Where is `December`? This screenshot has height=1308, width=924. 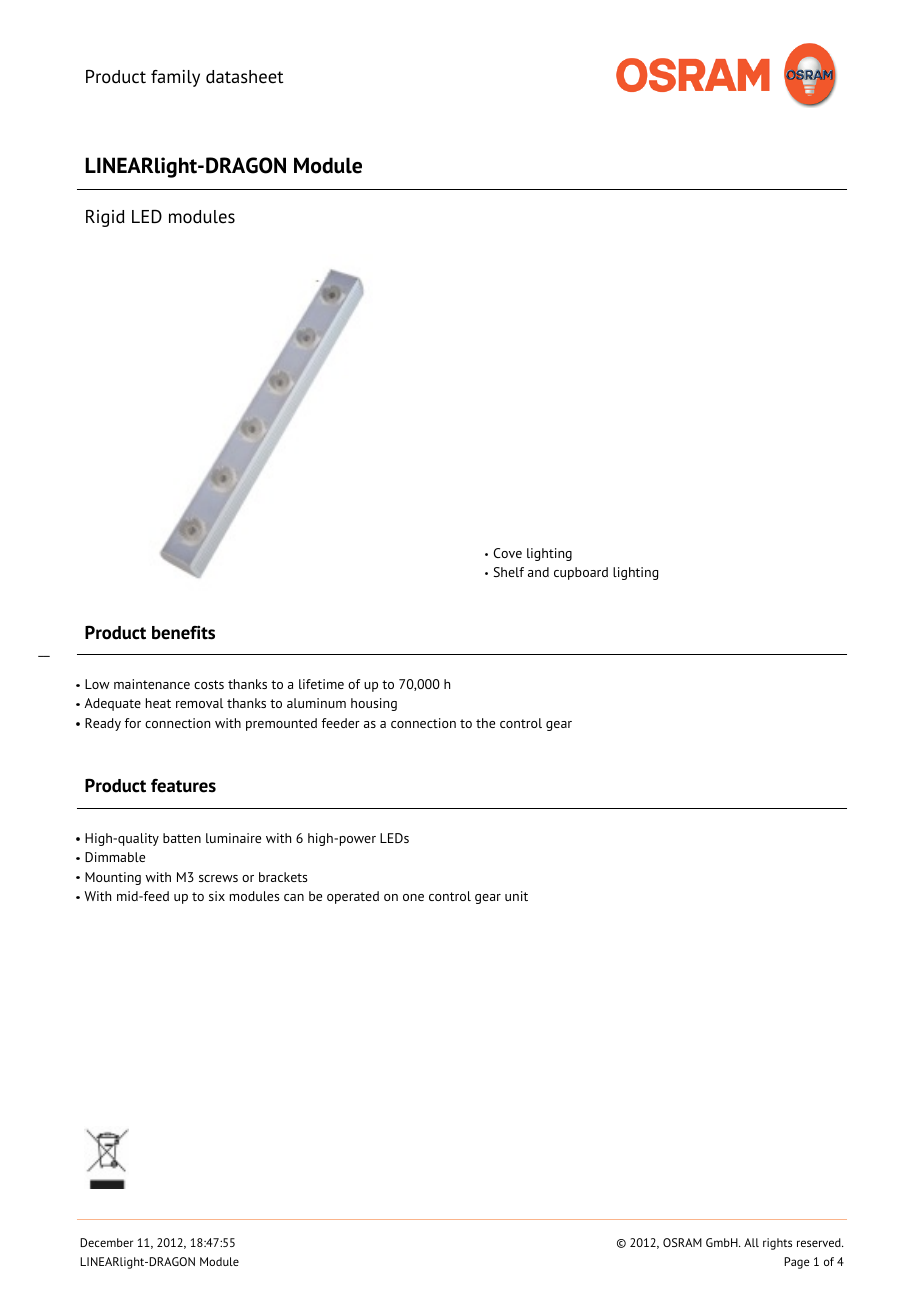 December is located at coordinates (106, 1242).
